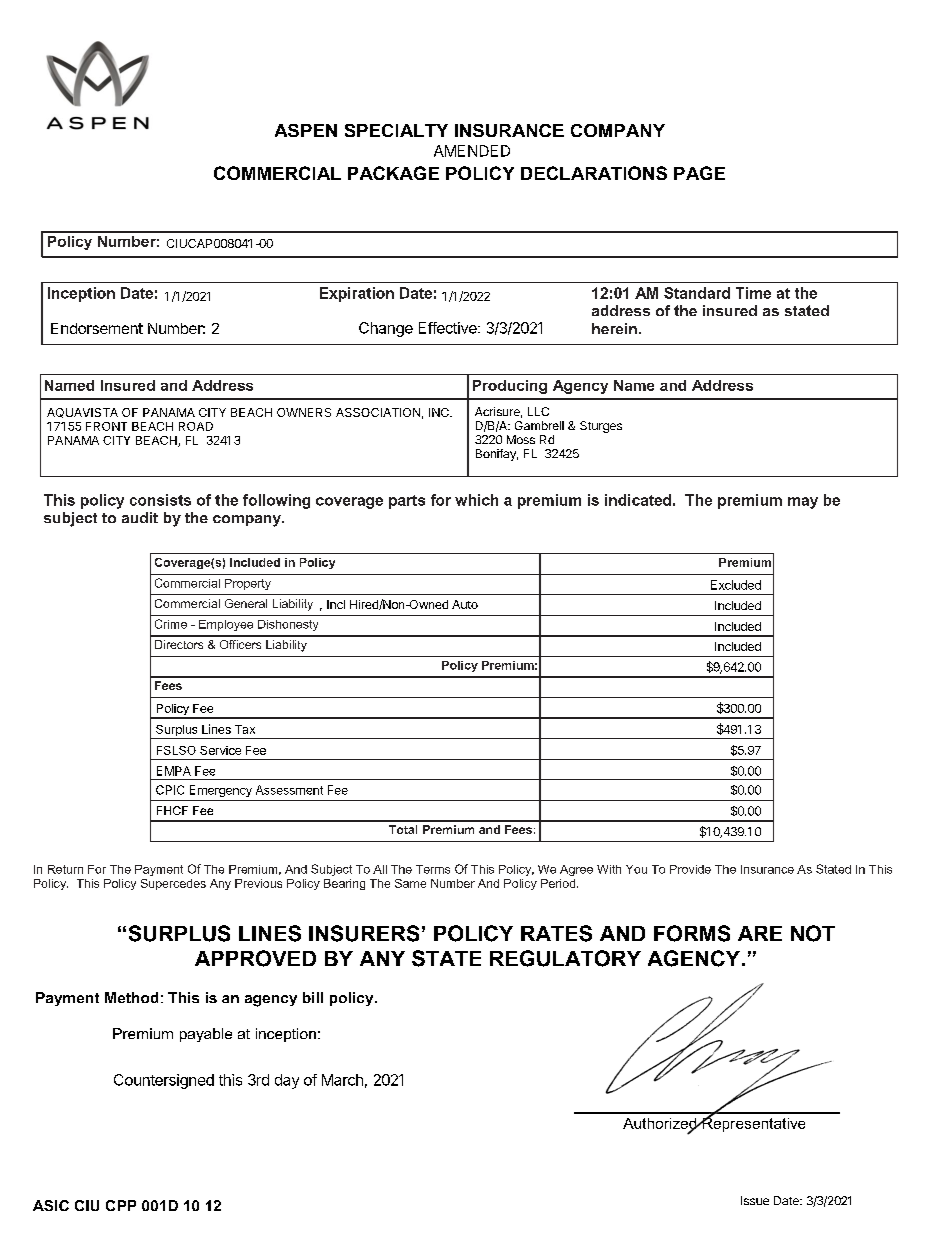  I want to click on General, so click(246, 603).
